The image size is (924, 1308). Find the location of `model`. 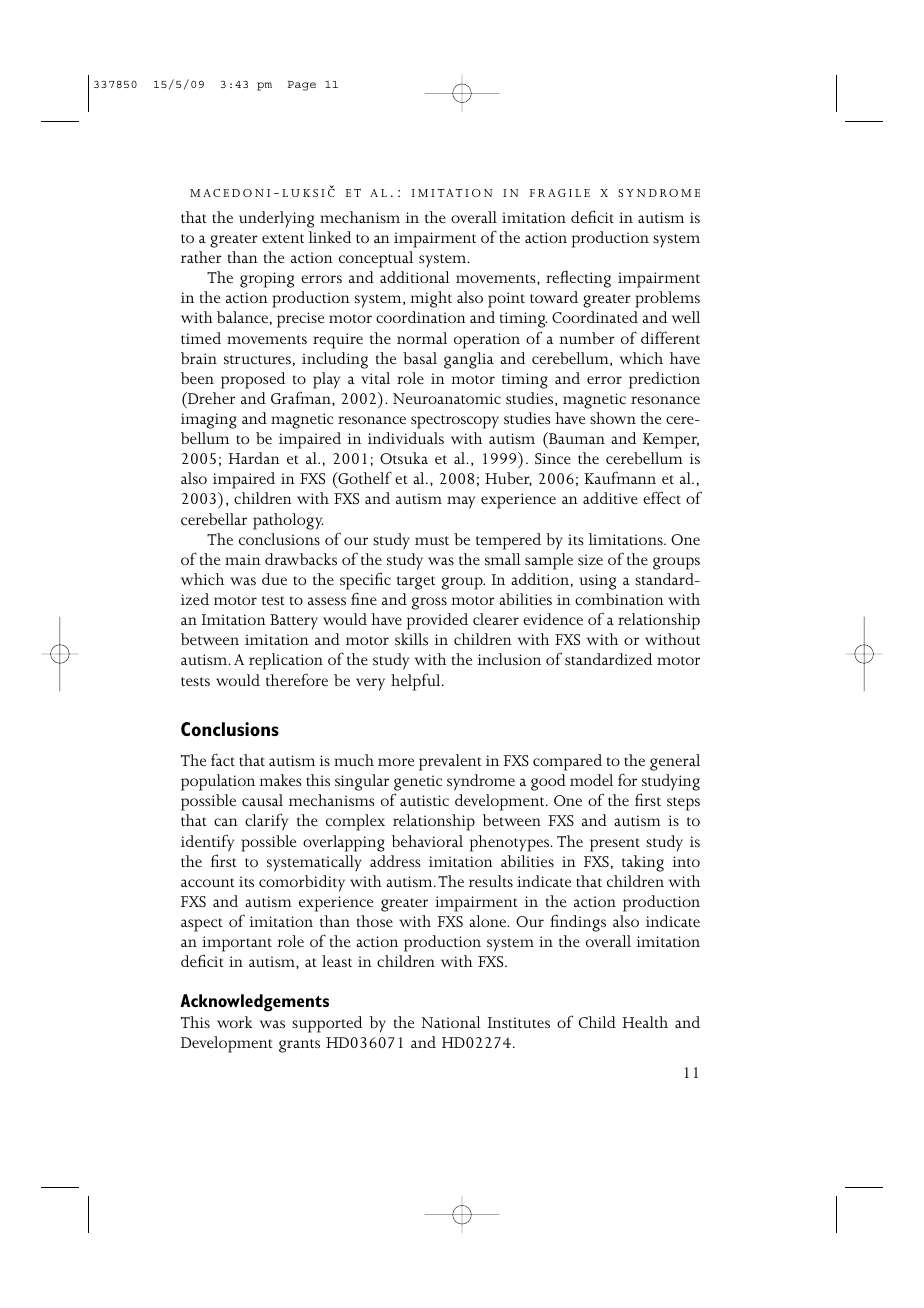

model is located at coordinates (591, 780).
